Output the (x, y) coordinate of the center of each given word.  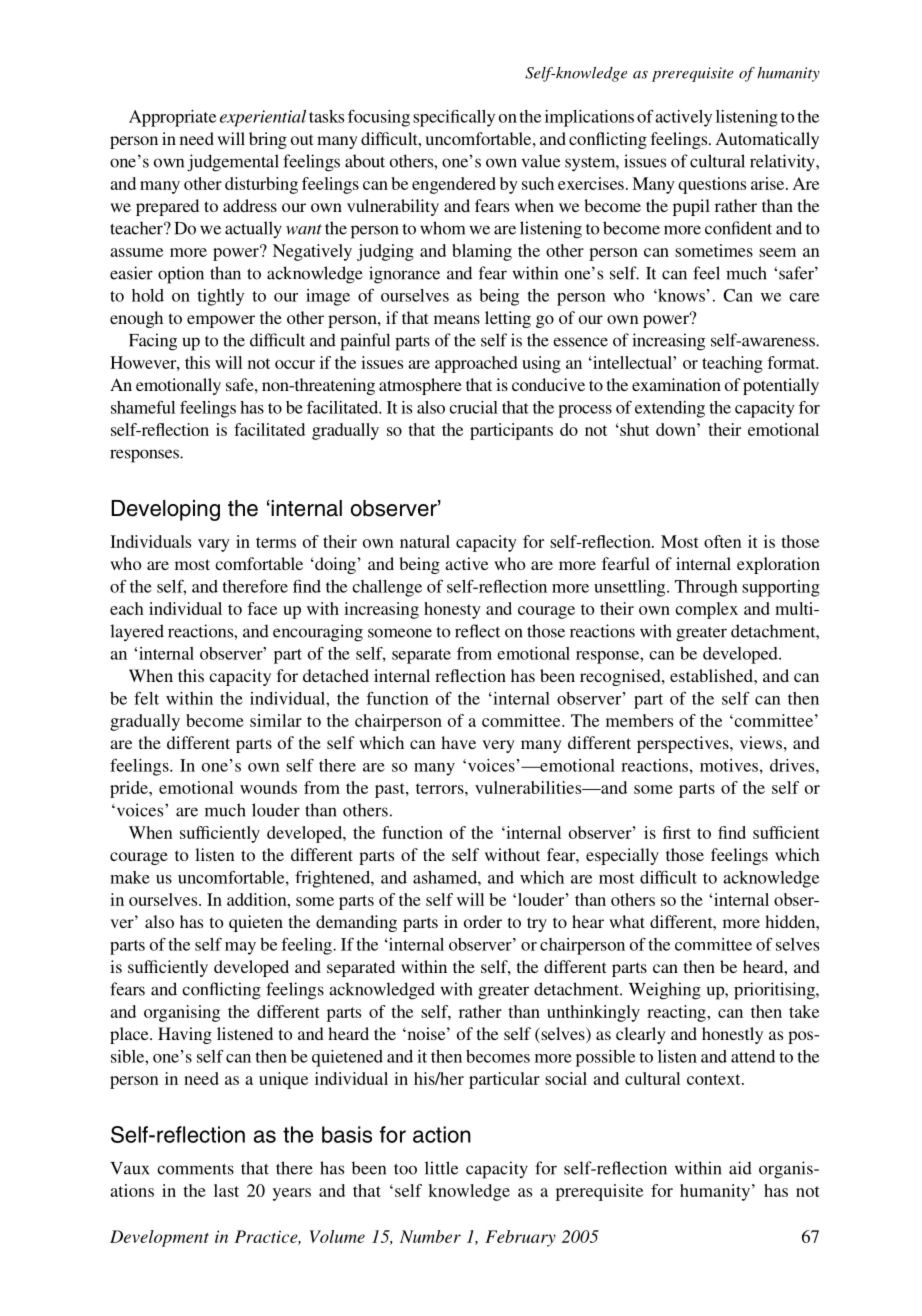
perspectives (684, 744)
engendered (454, 185)
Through (706, 588)
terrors (441, 788)
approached (476, 364)
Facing (153, 342)
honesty (452, 610)
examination (676, 384)
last (226, 1190)
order (483, 921)
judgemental (233, 163)
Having (185, 1035)
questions (712, 185)
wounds (268, 787)
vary (214, 545)
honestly (732, 1035)
